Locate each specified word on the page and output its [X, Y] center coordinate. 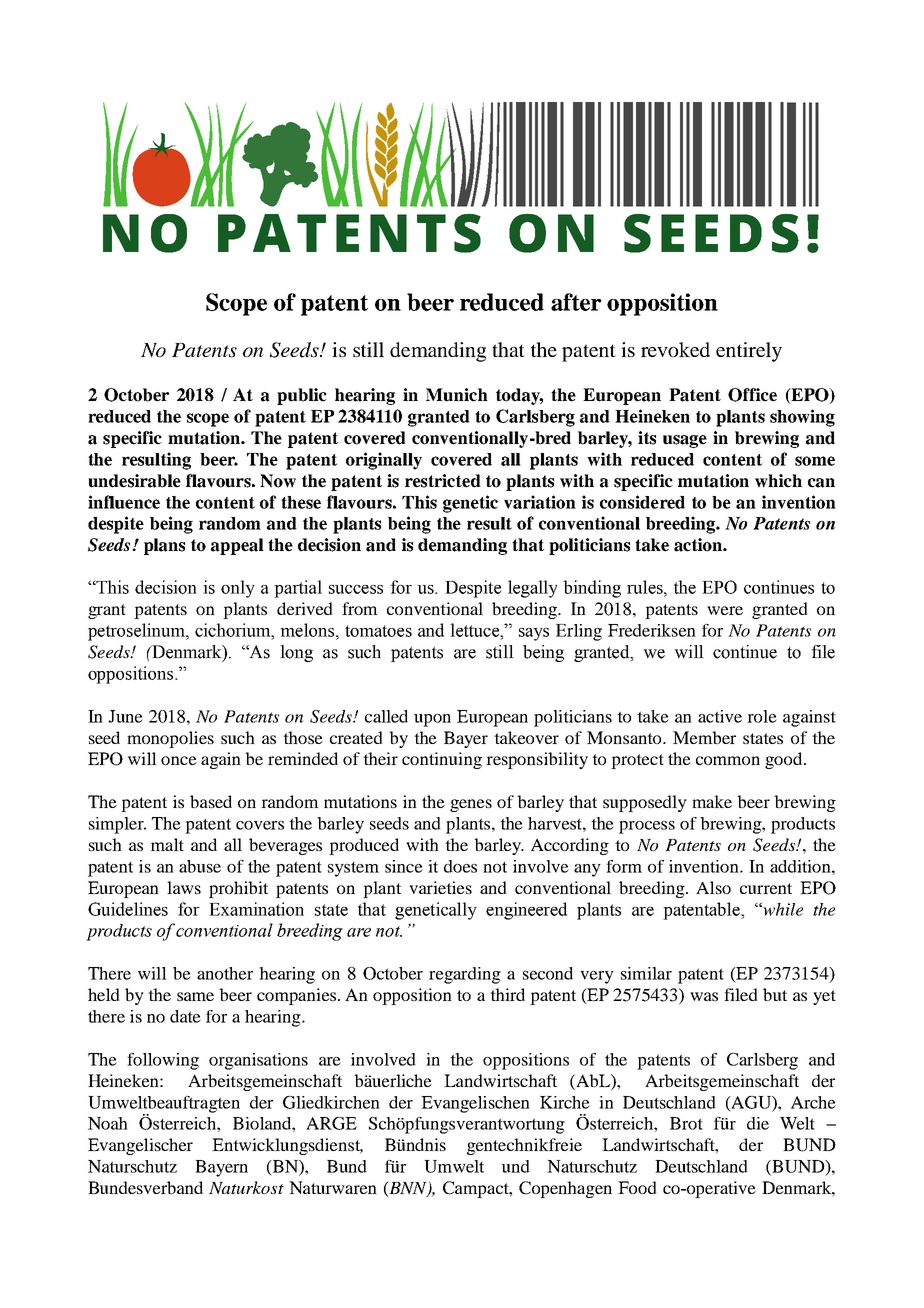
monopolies [170, 739]
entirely [749, 352]
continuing [442, 760]
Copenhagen [565, 1189]
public [302, 396]
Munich [457, 395]
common [728, 760]
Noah [108, 1123]
